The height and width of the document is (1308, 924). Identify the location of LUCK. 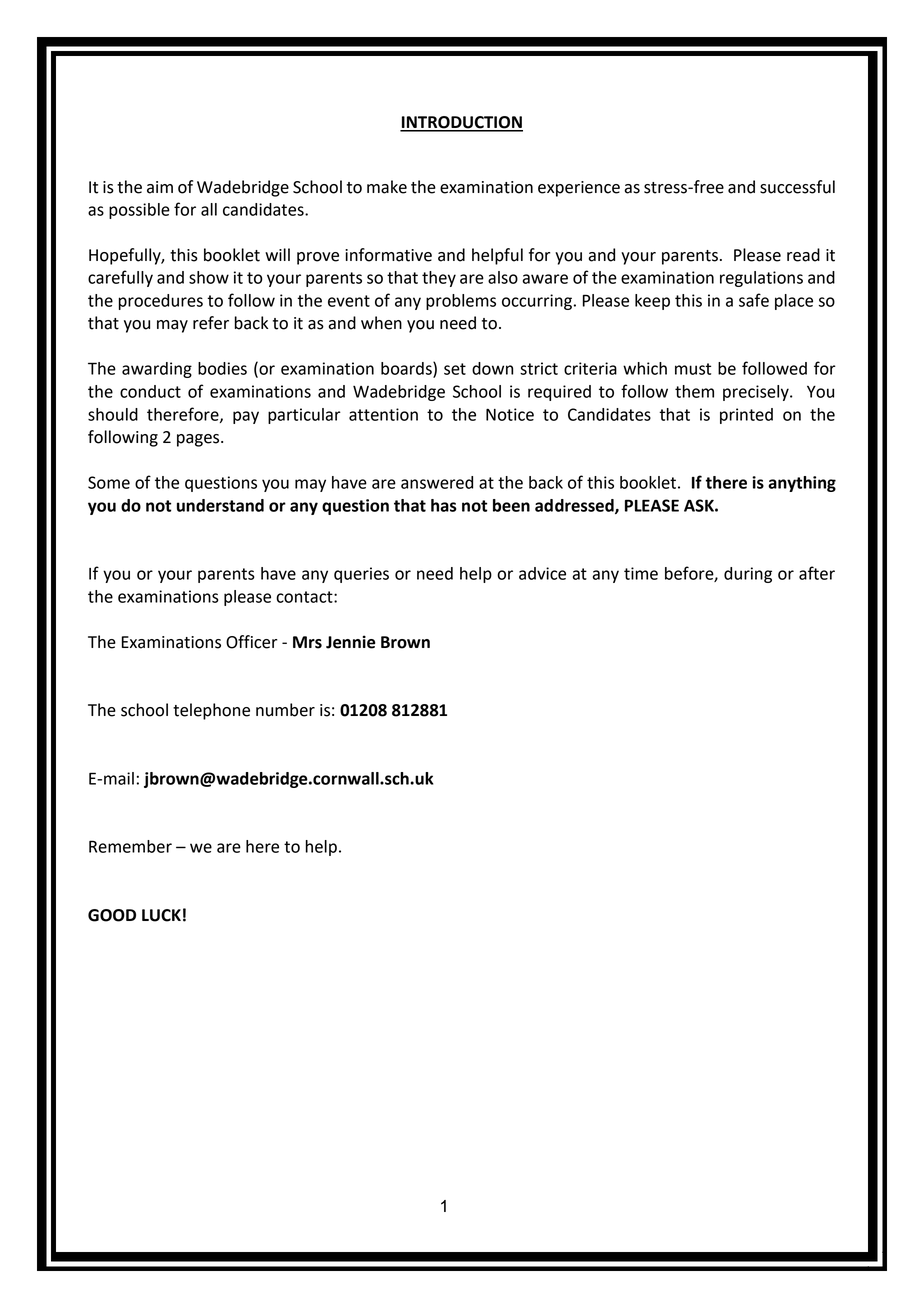
(161, 915).
